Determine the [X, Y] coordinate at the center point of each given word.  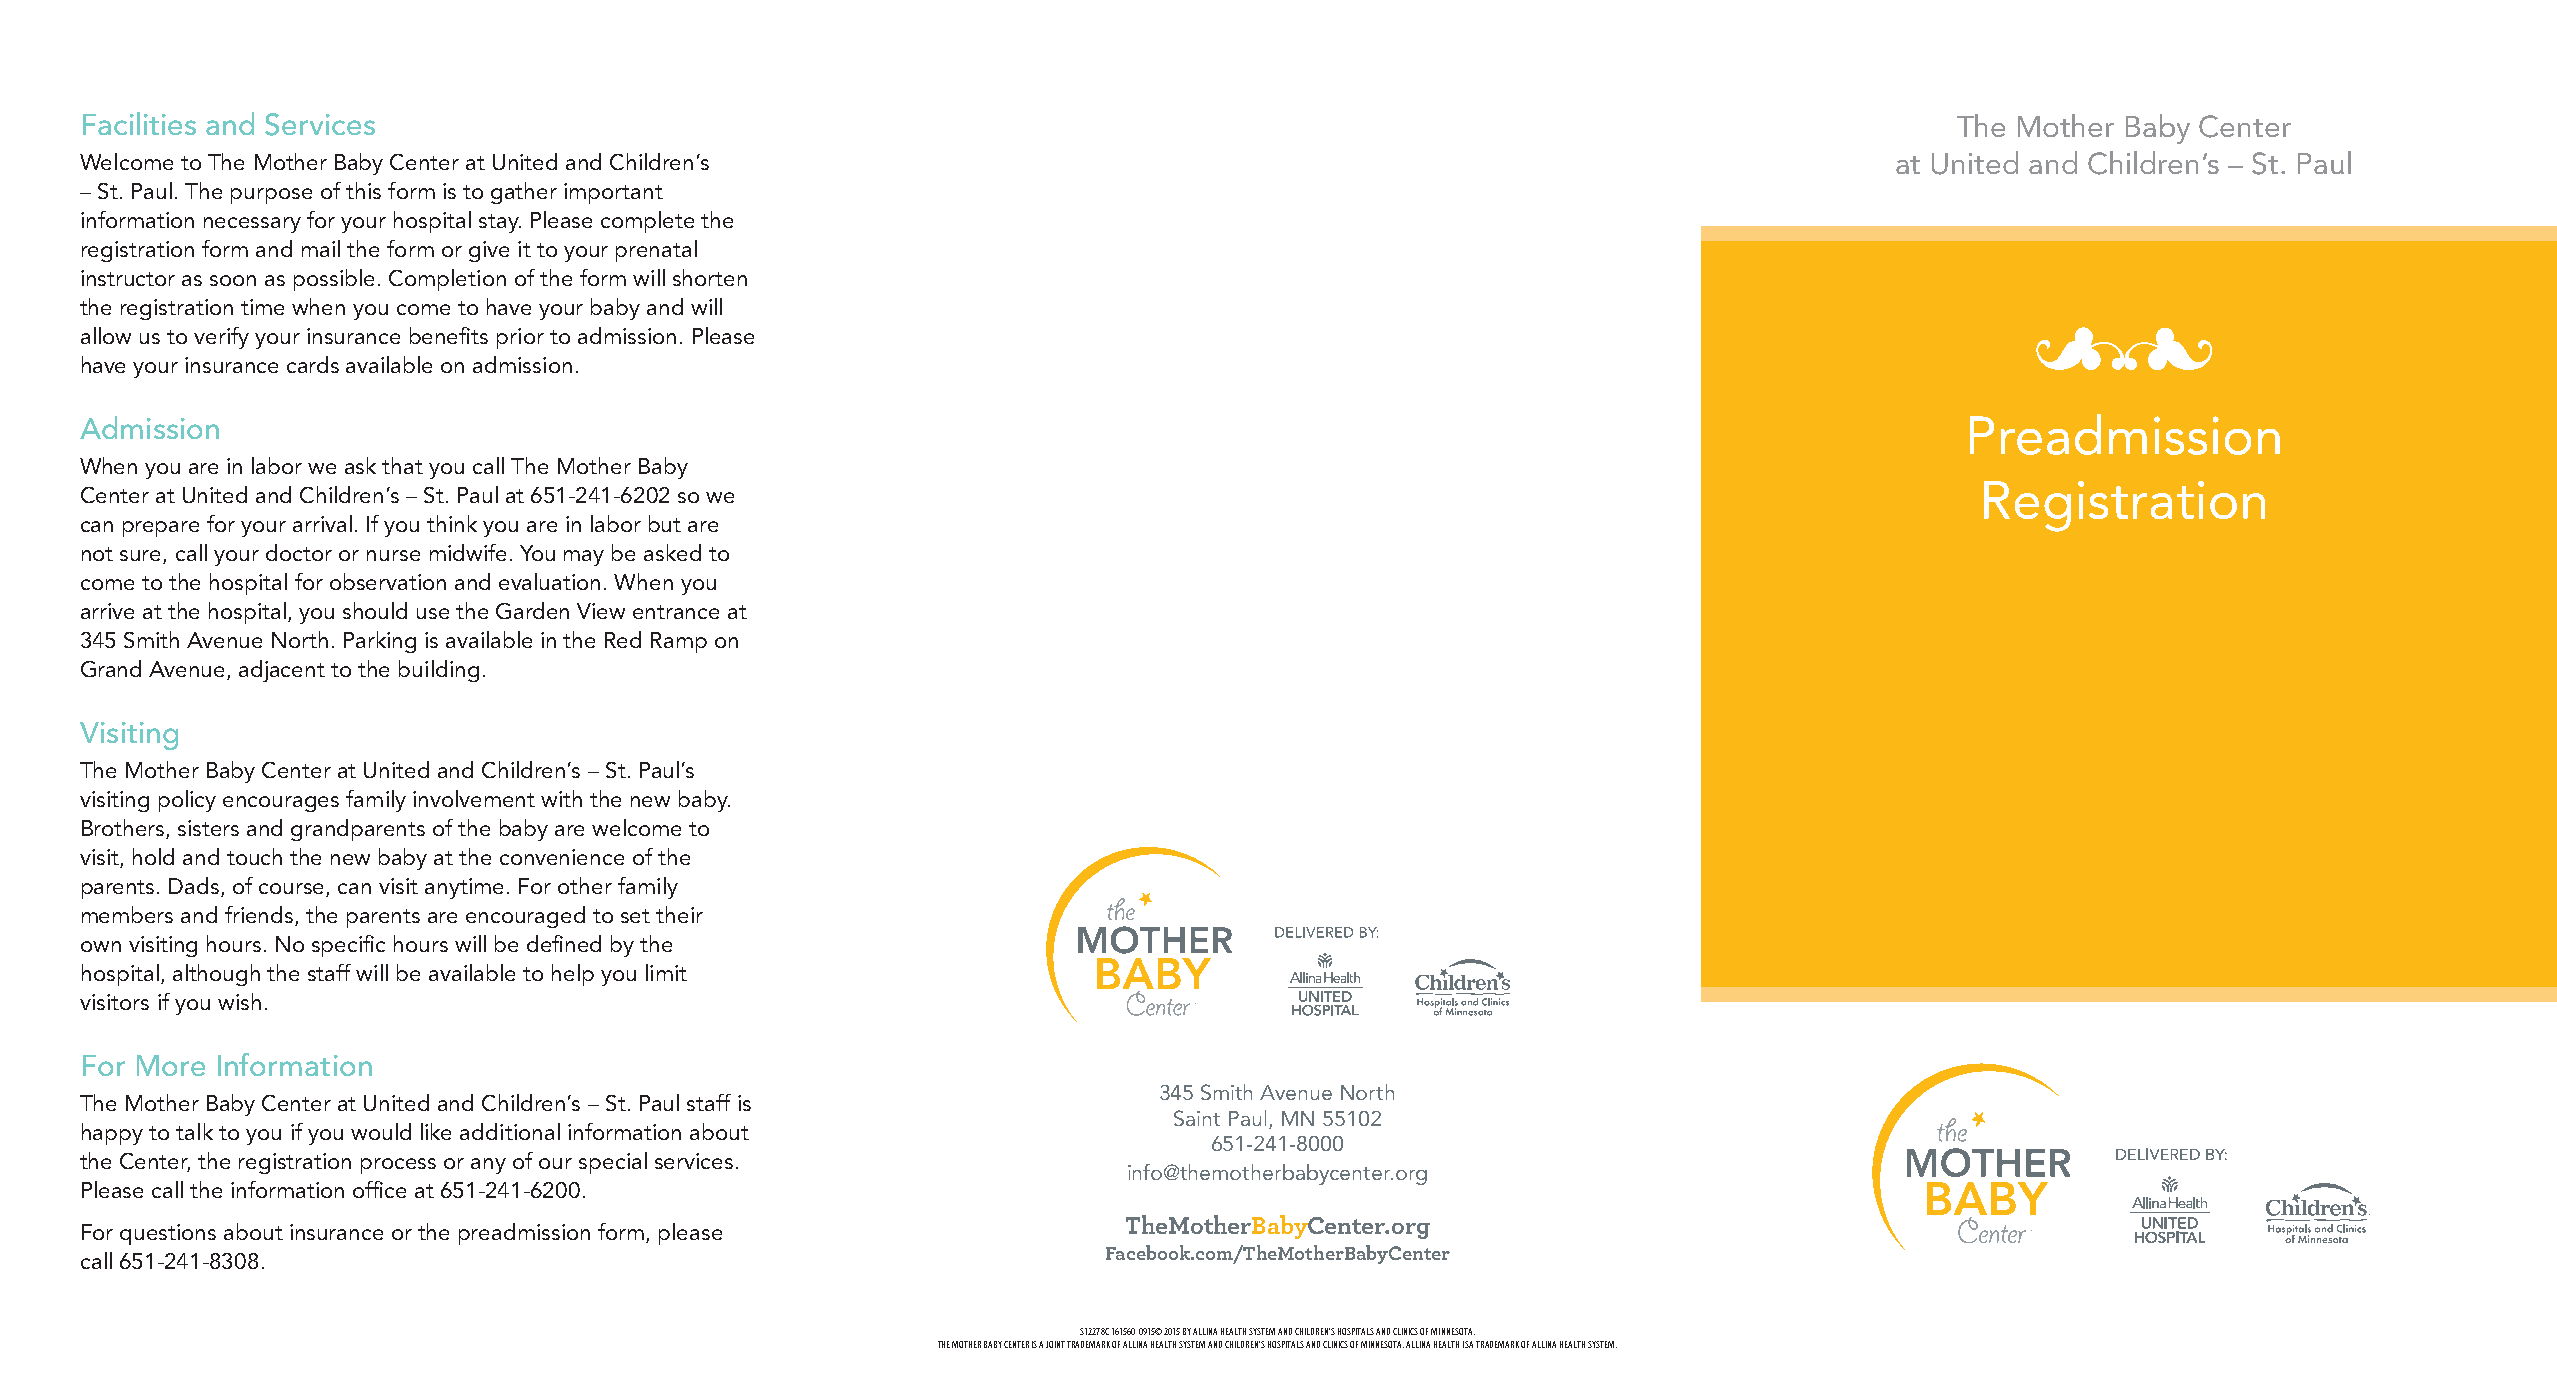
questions [168, 1234]
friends [260, 916]
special [613, 1163]
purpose [271, 196]
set [635, 916]
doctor [299, 552]
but [665, 523]
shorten [710, 277]
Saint [1197, 1118]
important [613, 193]
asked [672, 552]
